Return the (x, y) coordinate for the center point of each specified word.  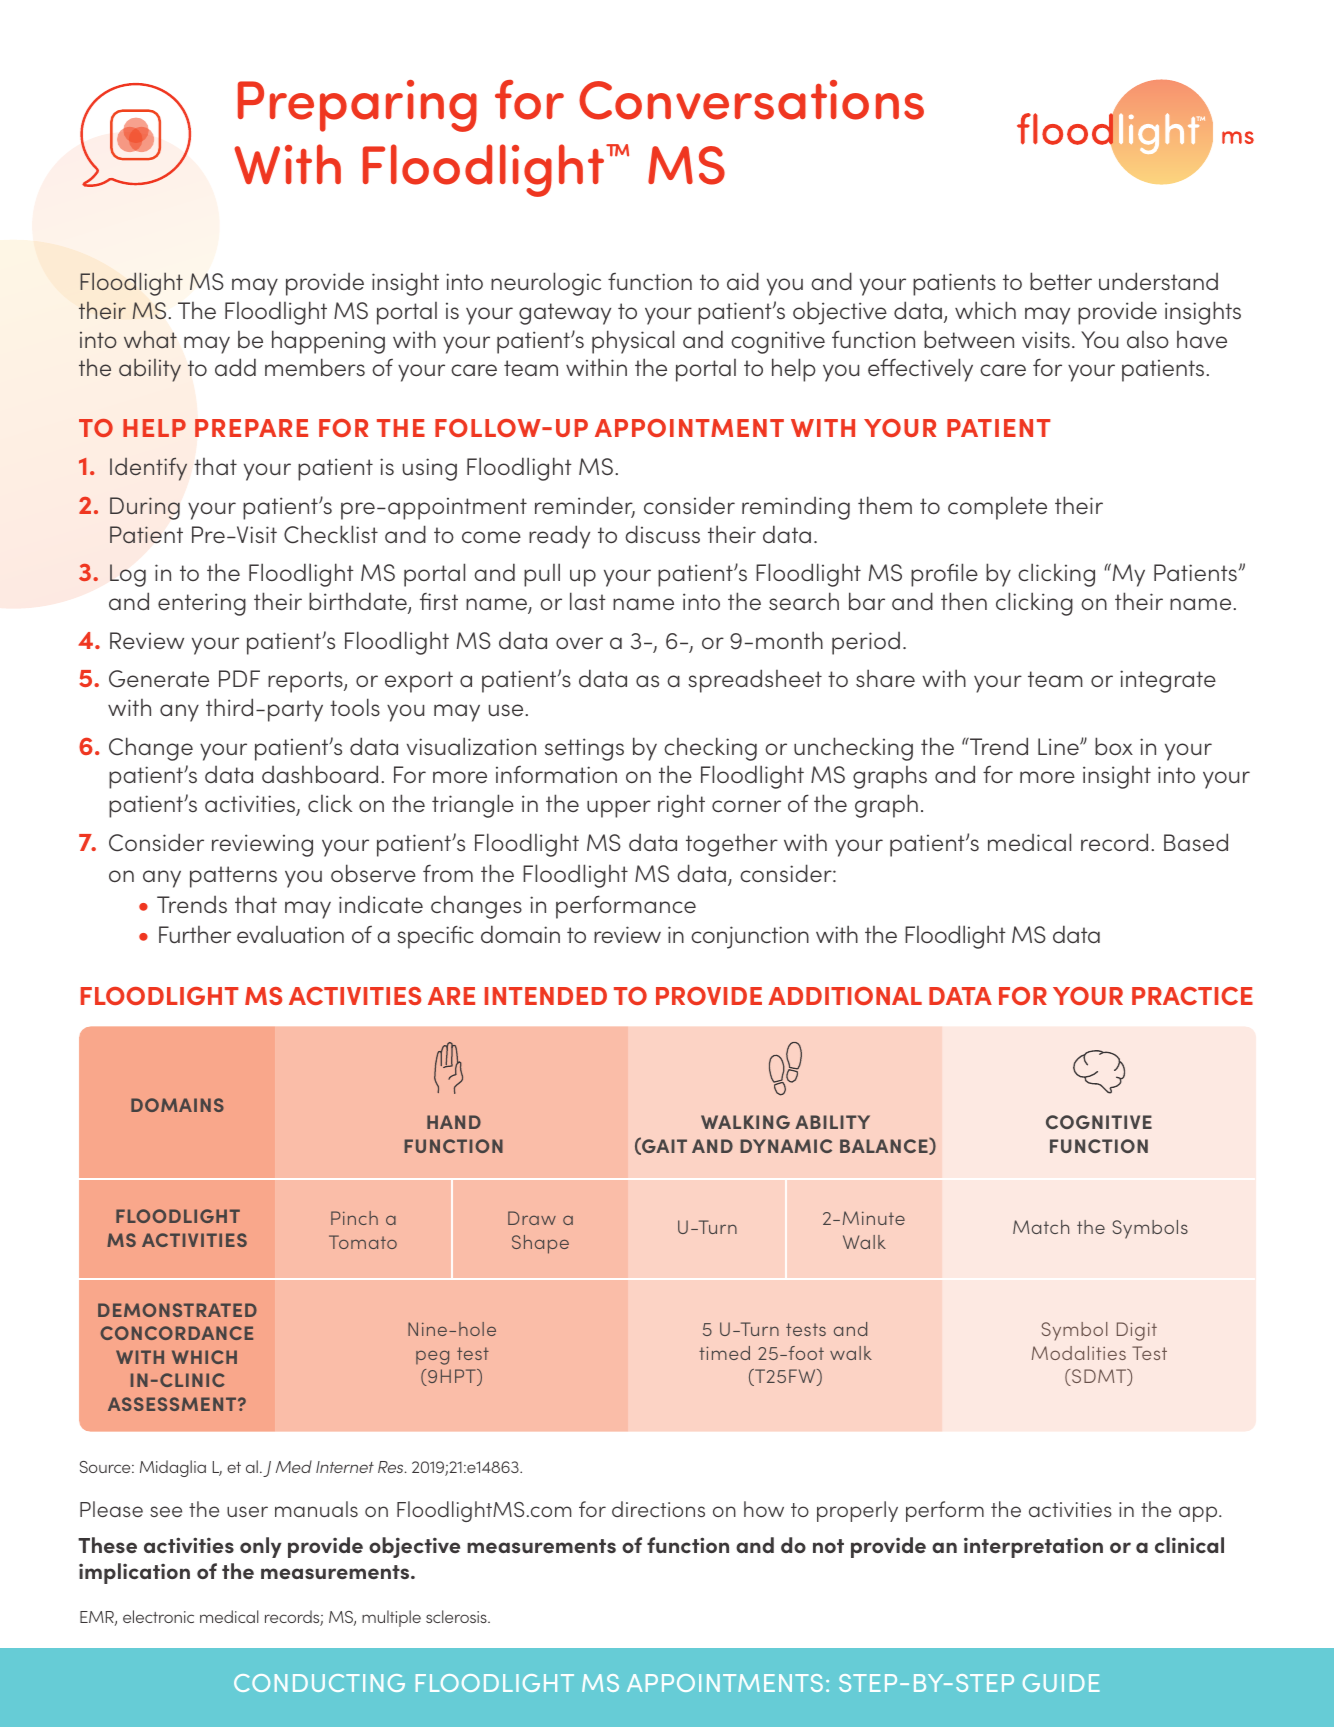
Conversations (751, 100)
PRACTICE (1192, 996)
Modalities (1079, 1353)
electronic (158, 1616)
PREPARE (251, 428)
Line (1059, 746)
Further (195, 935)
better (1061, 281)
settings (584, 749)
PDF (239, 678)
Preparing (357, 106)
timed (724, 1353)
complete (997, 508)
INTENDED (546, 996)
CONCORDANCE (177, 1333)
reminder (585, 506)
